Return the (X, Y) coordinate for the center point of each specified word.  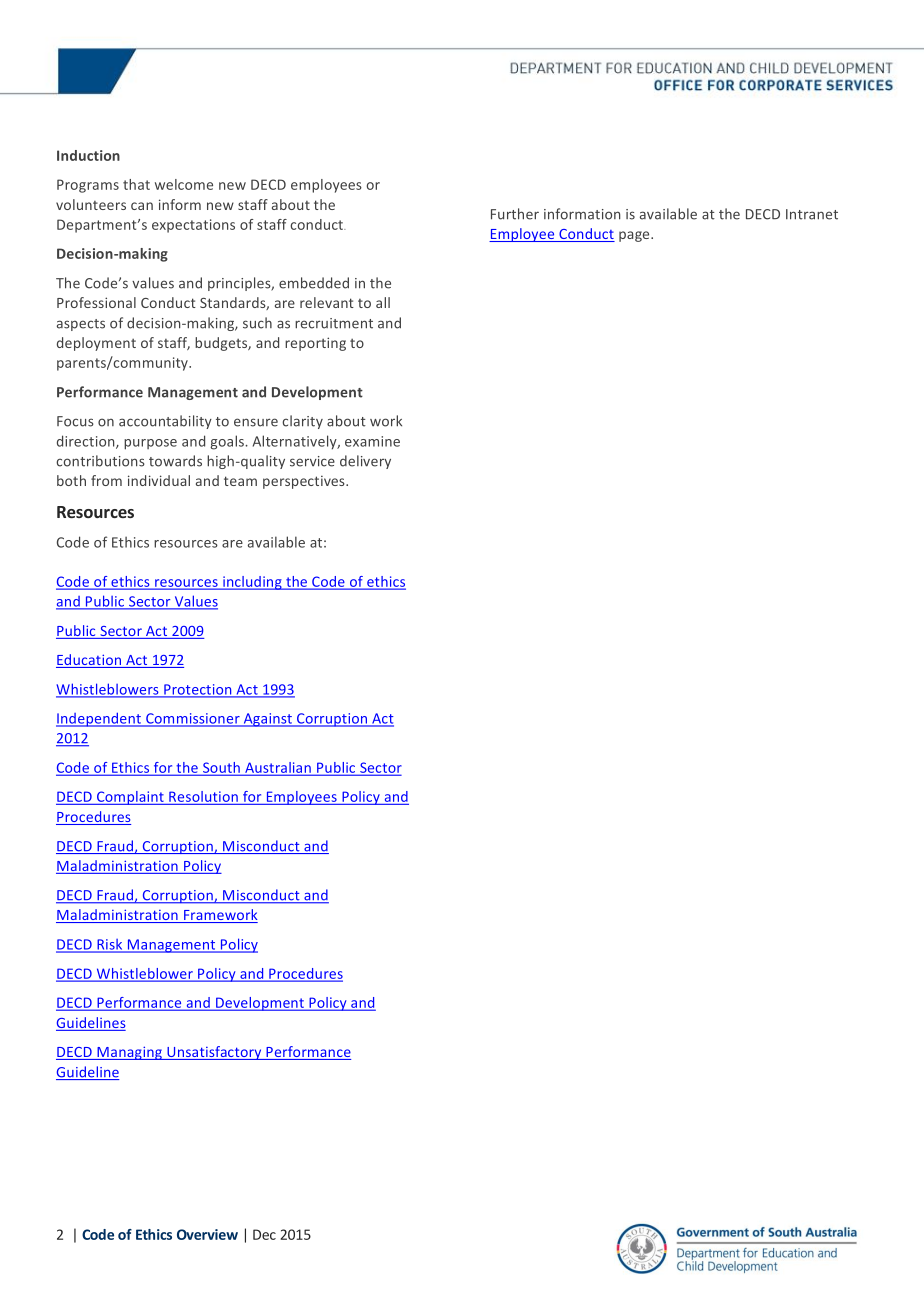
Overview (207, 1234)
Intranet (812, 214)
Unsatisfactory (214, 1053)
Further (515, 214)
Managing (129, 1053)
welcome (184, 184)
